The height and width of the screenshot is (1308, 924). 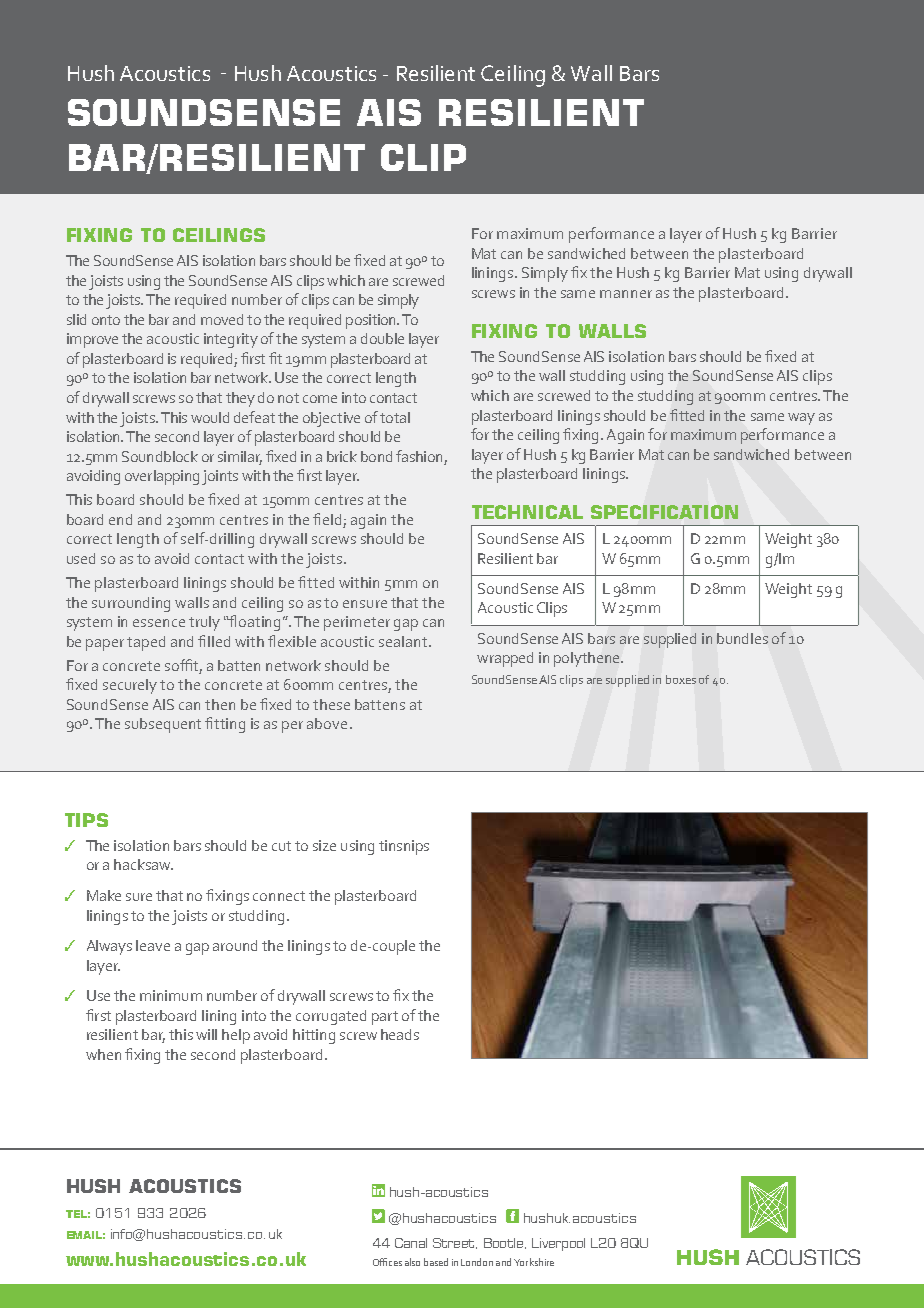 What do you see at coordinates (106, 320) in the screenshot?
I see `onto` at bounding box center [106, 320].
